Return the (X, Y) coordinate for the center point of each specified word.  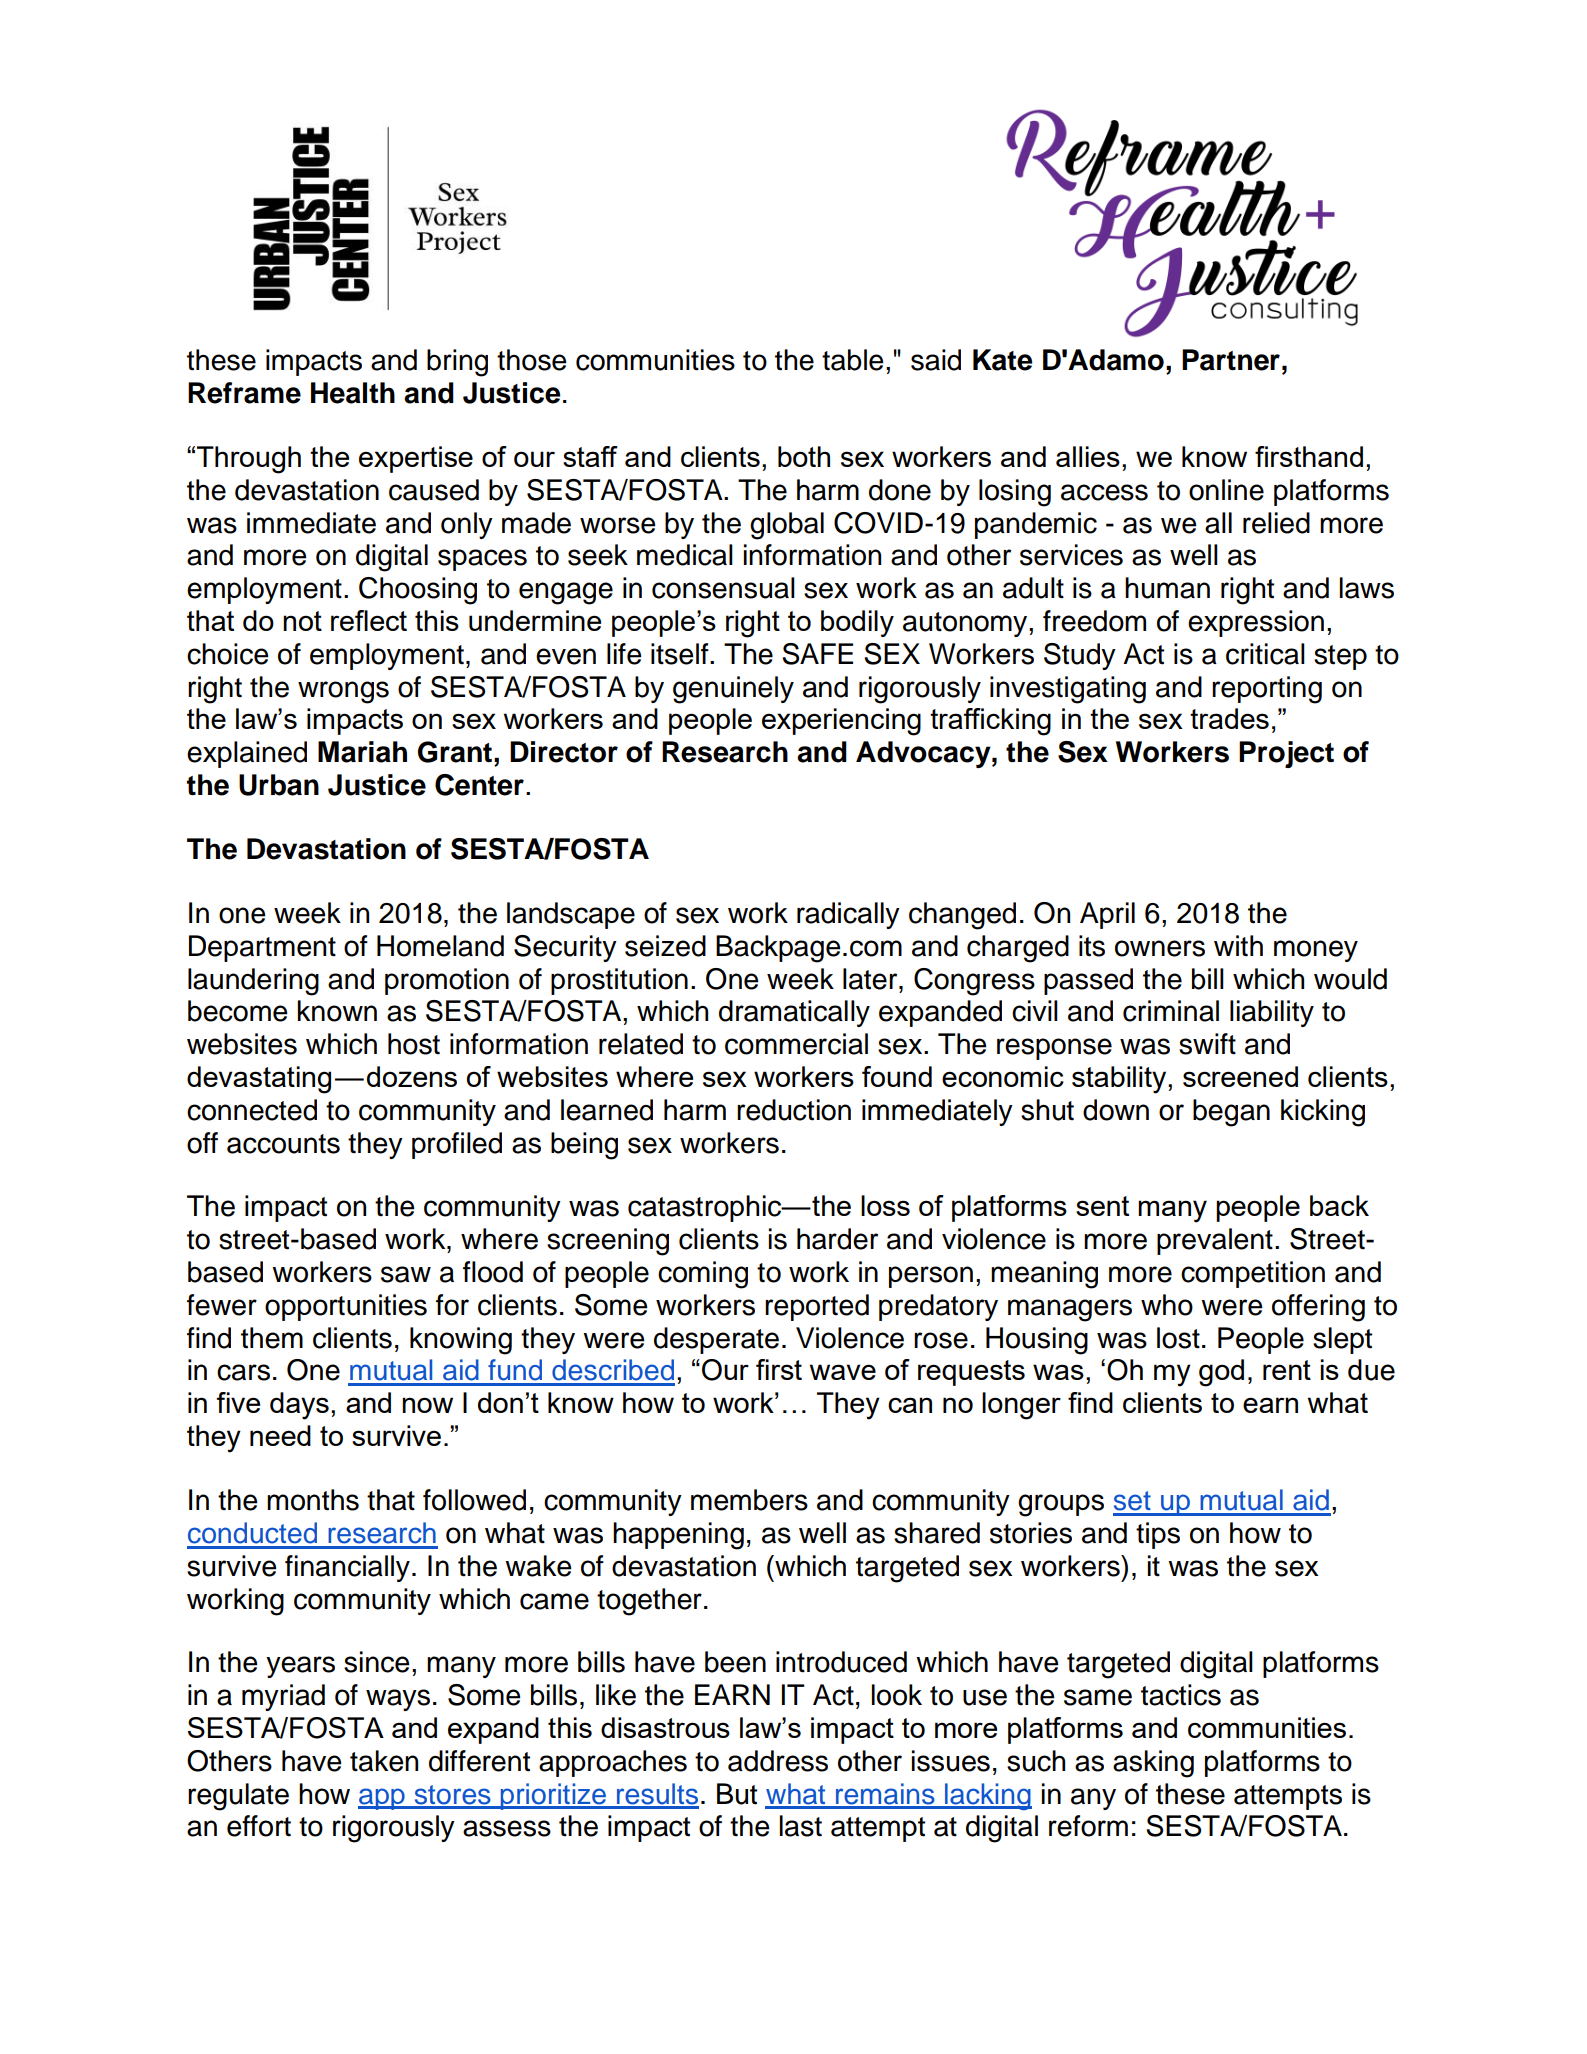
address (778, 1761)
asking (1153, 1764)
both (804, 456)
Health (353, 393)
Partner (1231, 360)
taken (384, 1761)
